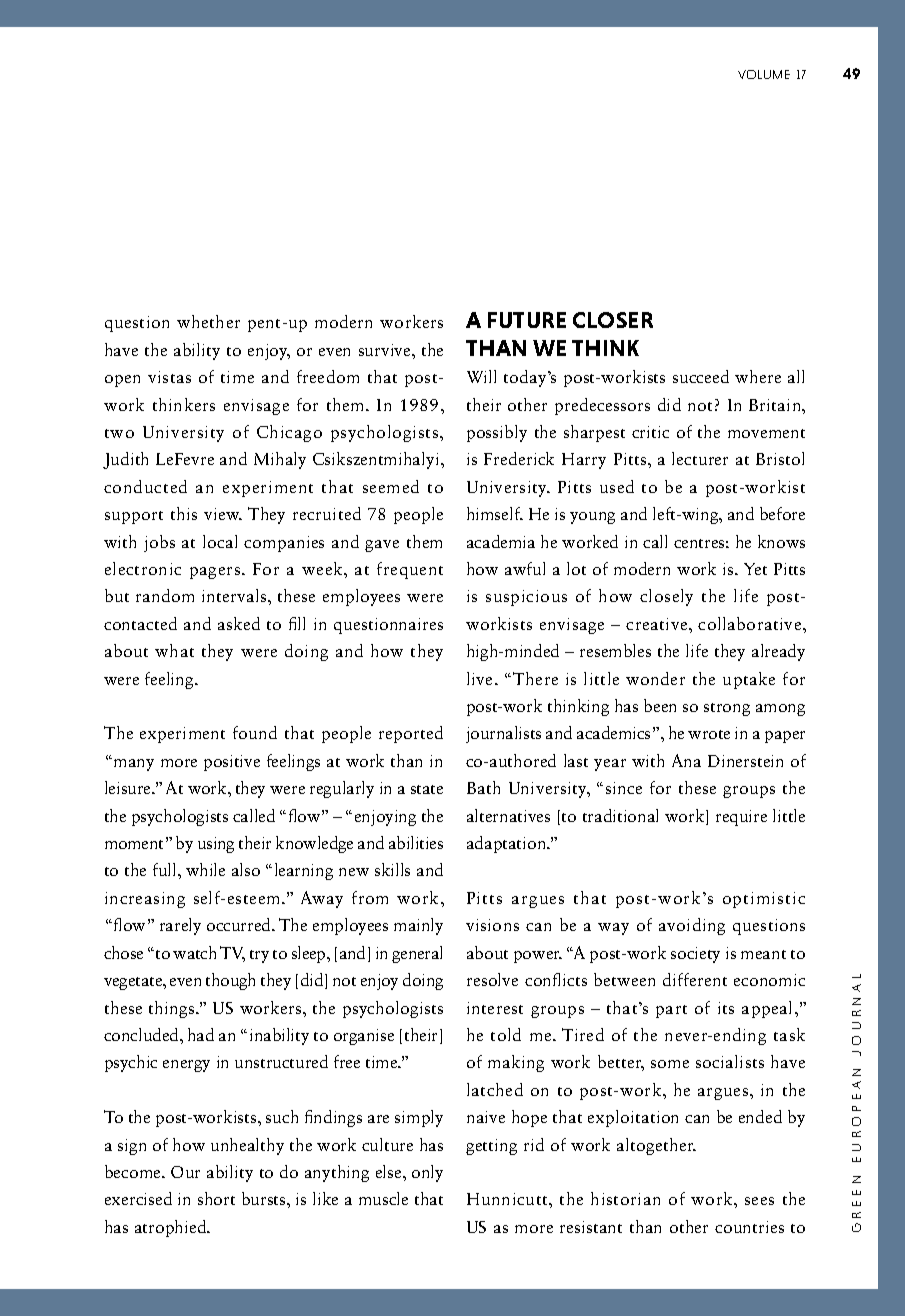 Image resolution: width=905 pixels, height=1316 pixels. Describe the element at coordinates (216, 1198) in the image. I see `short` at that location.
